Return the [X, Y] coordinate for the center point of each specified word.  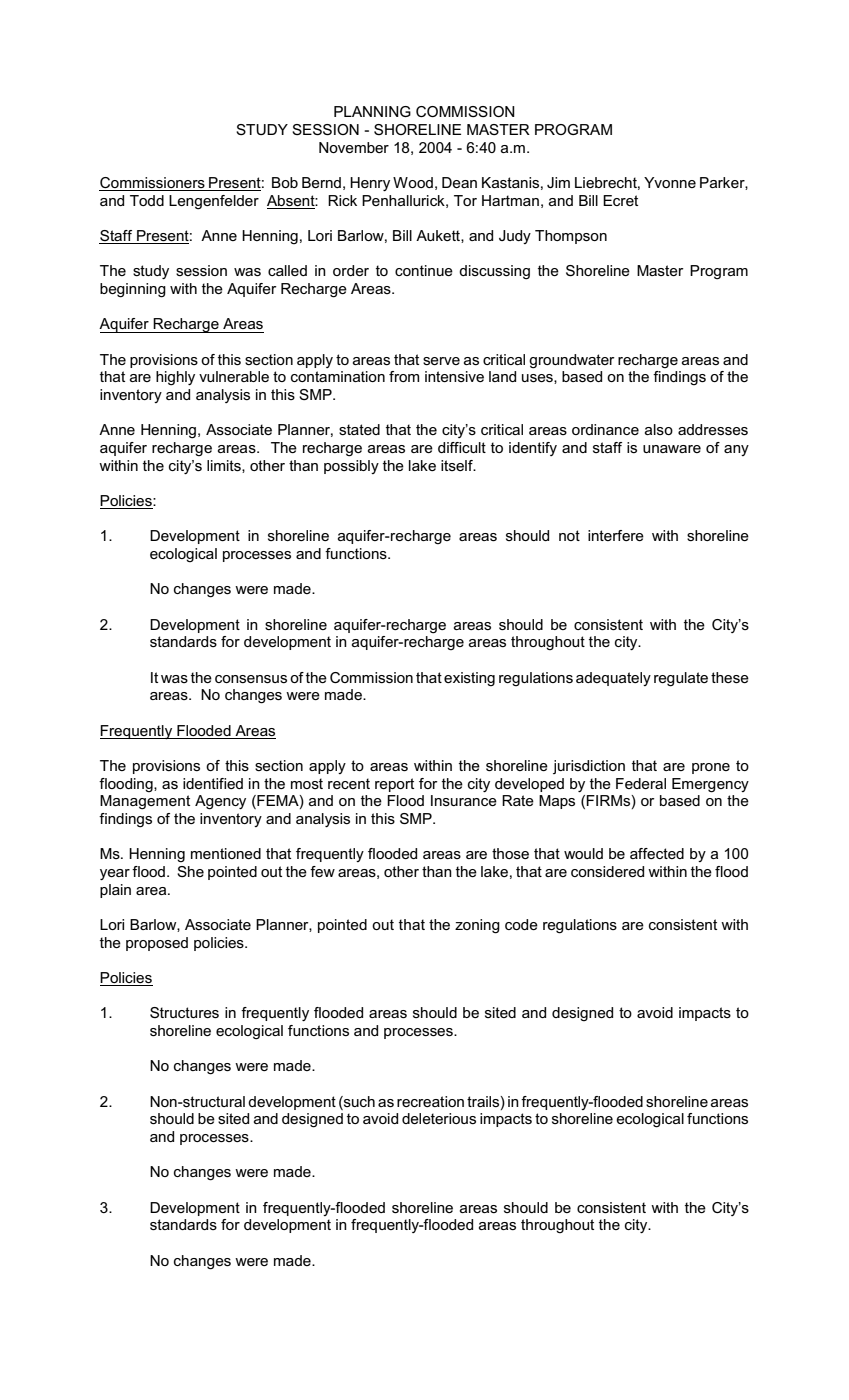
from [404, 376]
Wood [413, 182]
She [190, 871]
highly [175, 378]
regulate [681, 679]
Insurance [464, 800]
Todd [147, 200]
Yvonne [670, 182]
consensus [251, 679]
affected [657, 853]
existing [469, 679]
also [659, 429]
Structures [184, 1012]
